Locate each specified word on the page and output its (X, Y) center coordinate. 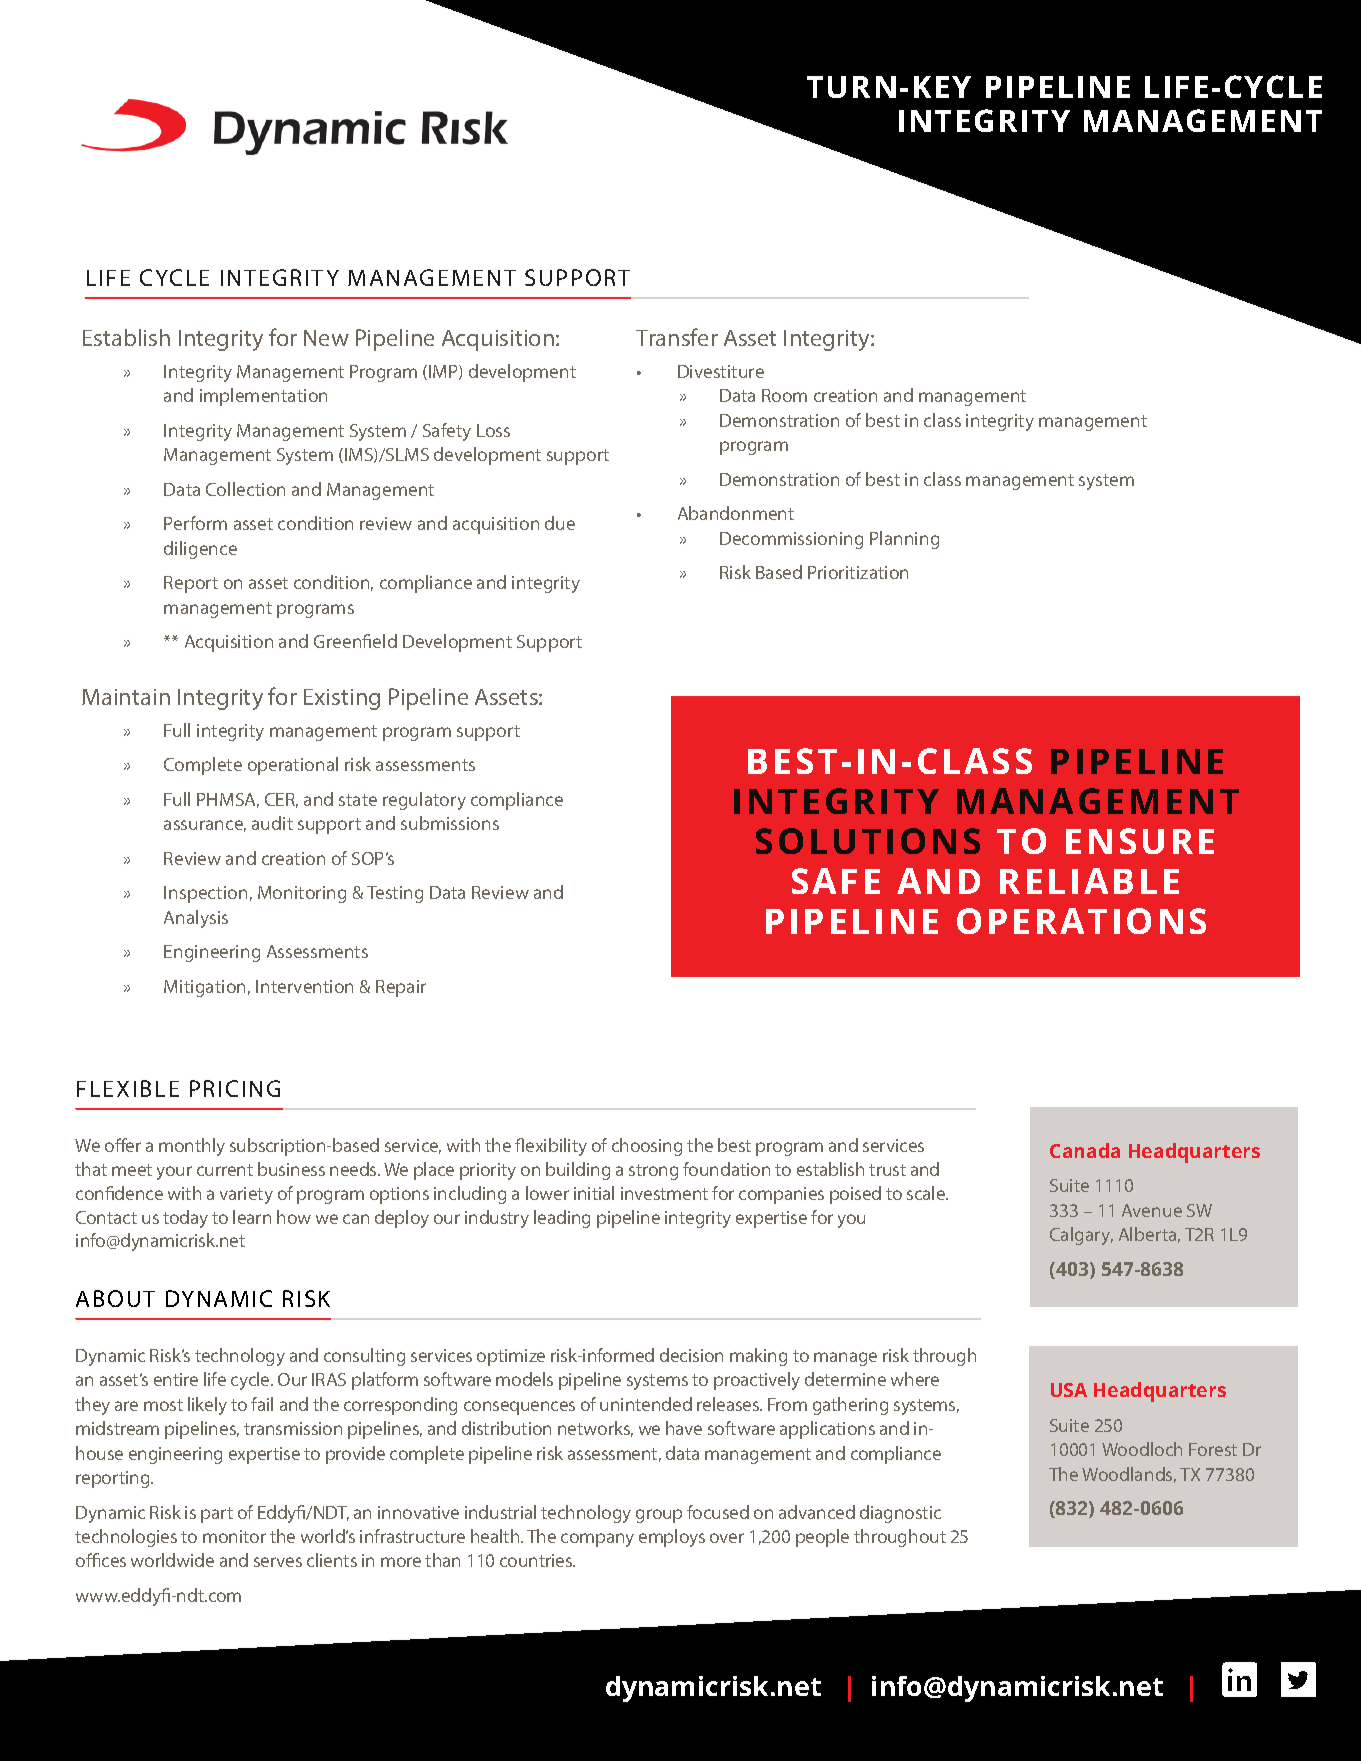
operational (293, 766)
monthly (192, 1147)
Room (784, 395)
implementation (263, 397)
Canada (1085, 1150)
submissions (450, 823)
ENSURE (1140, 841)
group (659, 1516)
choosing (647, 1147)
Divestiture (721, 371)
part (217, 1515)
